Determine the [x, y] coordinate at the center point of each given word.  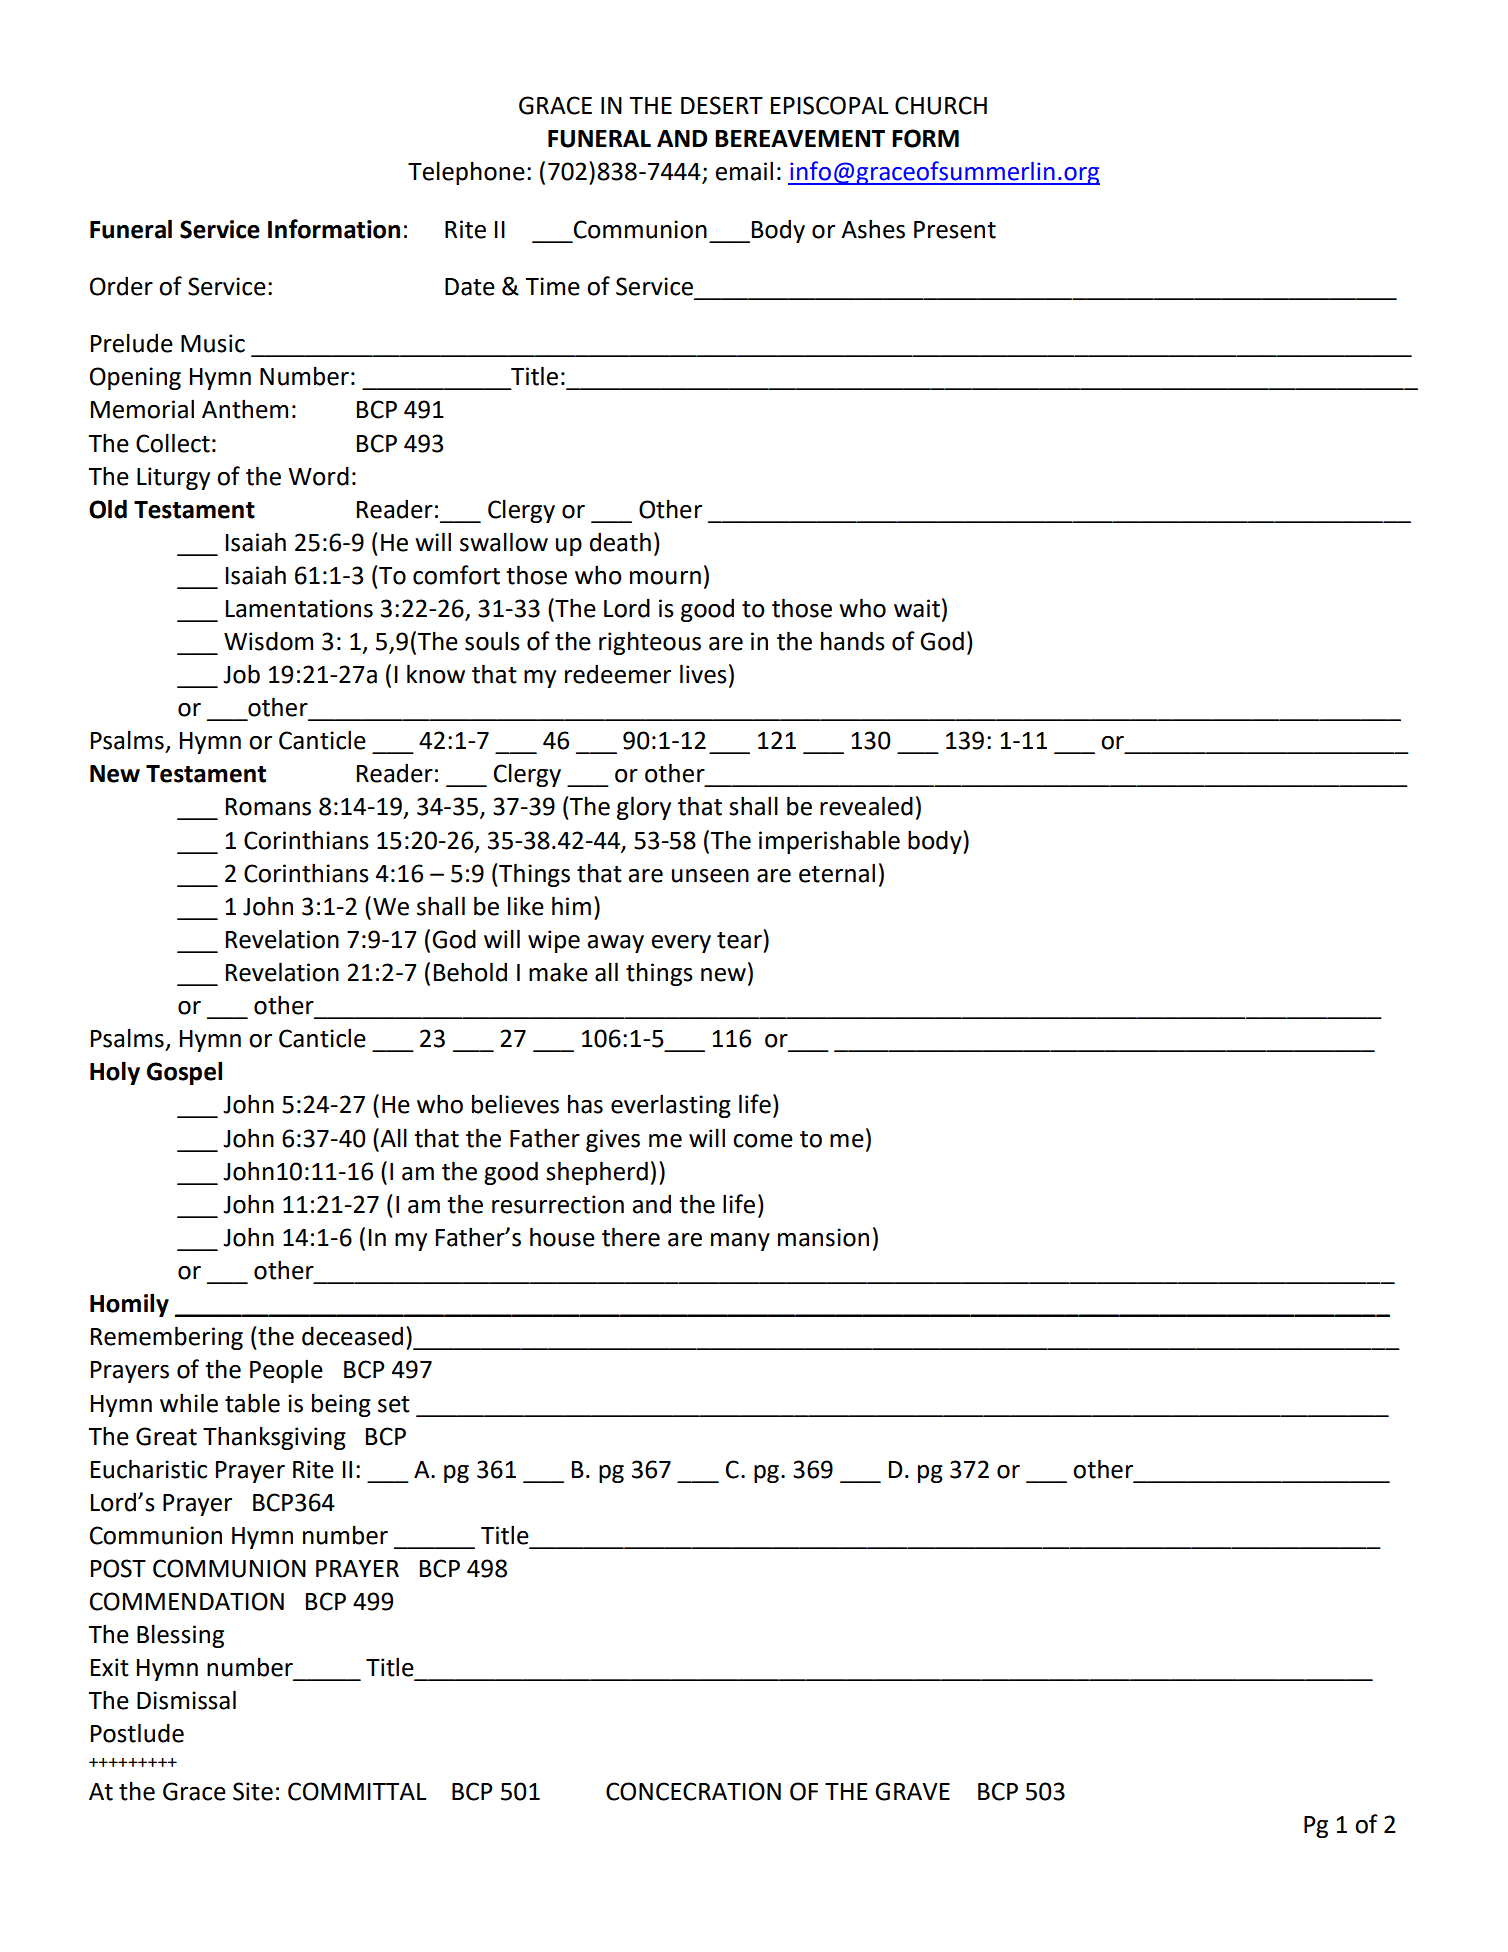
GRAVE [912, 1791]
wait [917, 608]
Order [121, 286]
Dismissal [186, 1700]
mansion [823, 1237]
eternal [837, 873]
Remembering [167, 1338]
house [562, 1237]
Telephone [466, 173]
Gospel [184, 1073]
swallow [504, 542]
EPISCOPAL [830, 105]
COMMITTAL [357, 1791]
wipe [554, 941]
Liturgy [173, 478]
